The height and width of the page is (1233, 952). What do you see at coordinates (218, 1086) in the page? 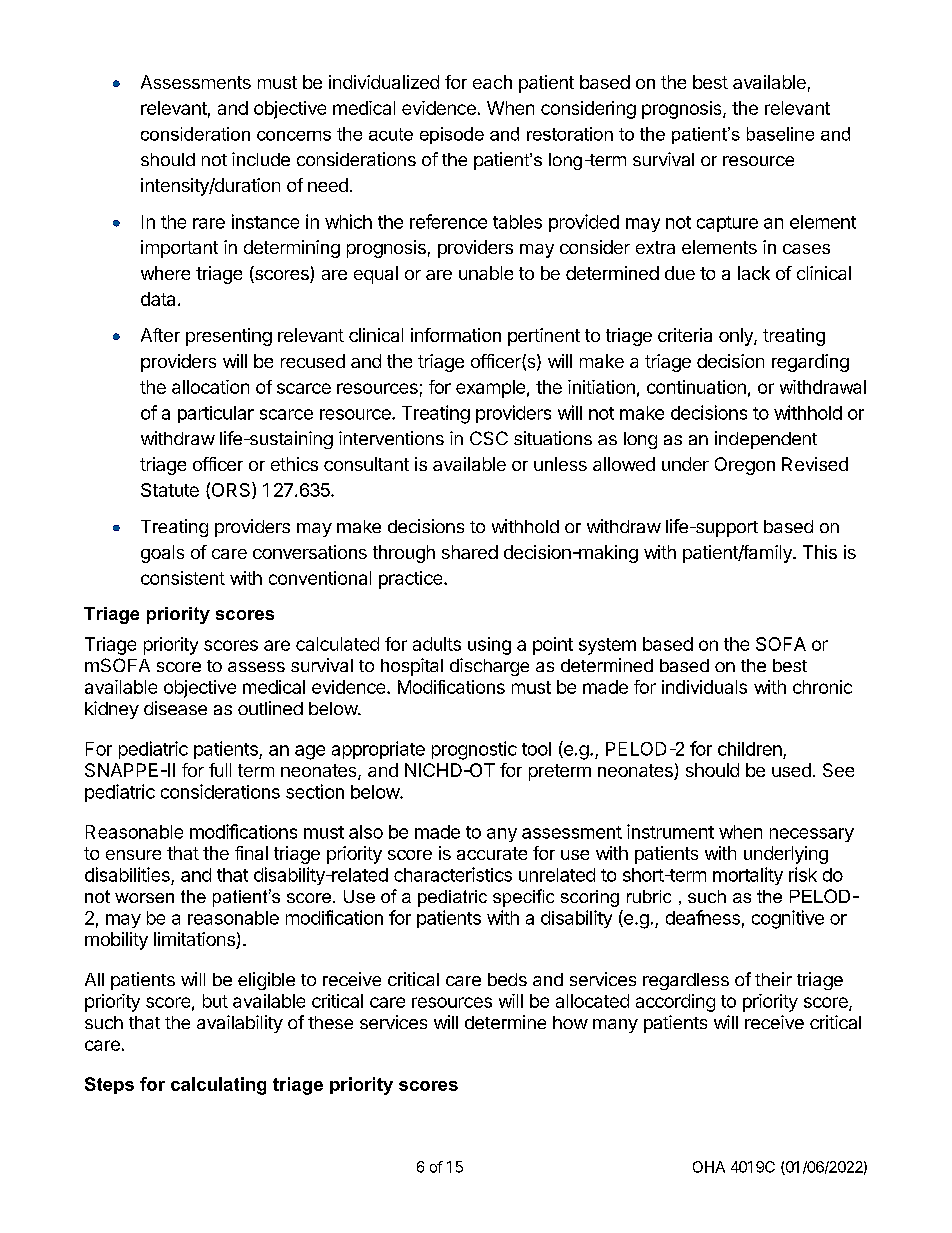
I see `calculating` at bounding box center [218, 1086].
